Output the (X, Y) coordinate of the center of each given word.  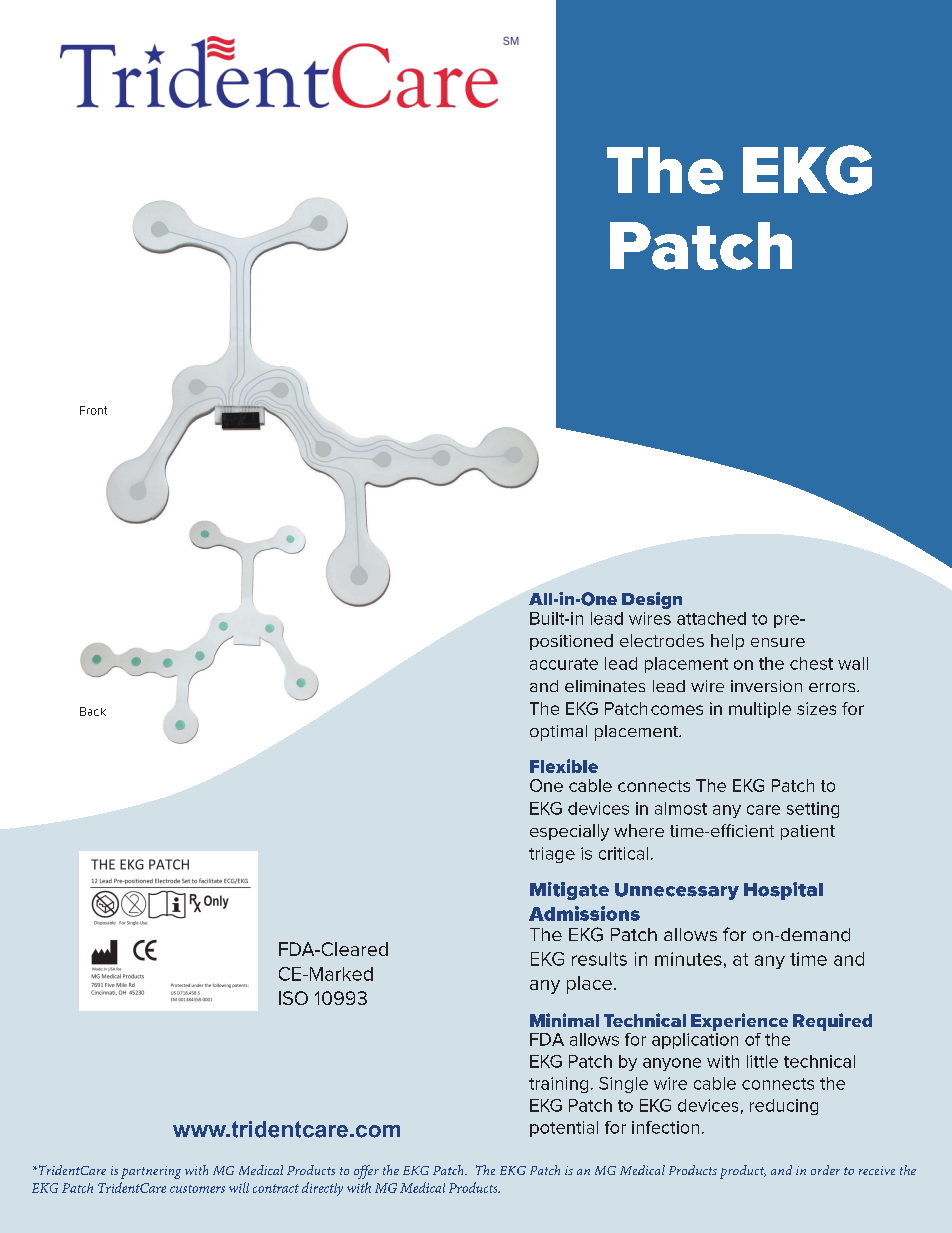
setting (813, 810)
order (825, 1170)
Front (93, 410)
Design (652, 600)
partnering (151, 1172)
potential (564, 1129)
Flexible (564, 766)
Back (93, 711)
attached (711, 618)
